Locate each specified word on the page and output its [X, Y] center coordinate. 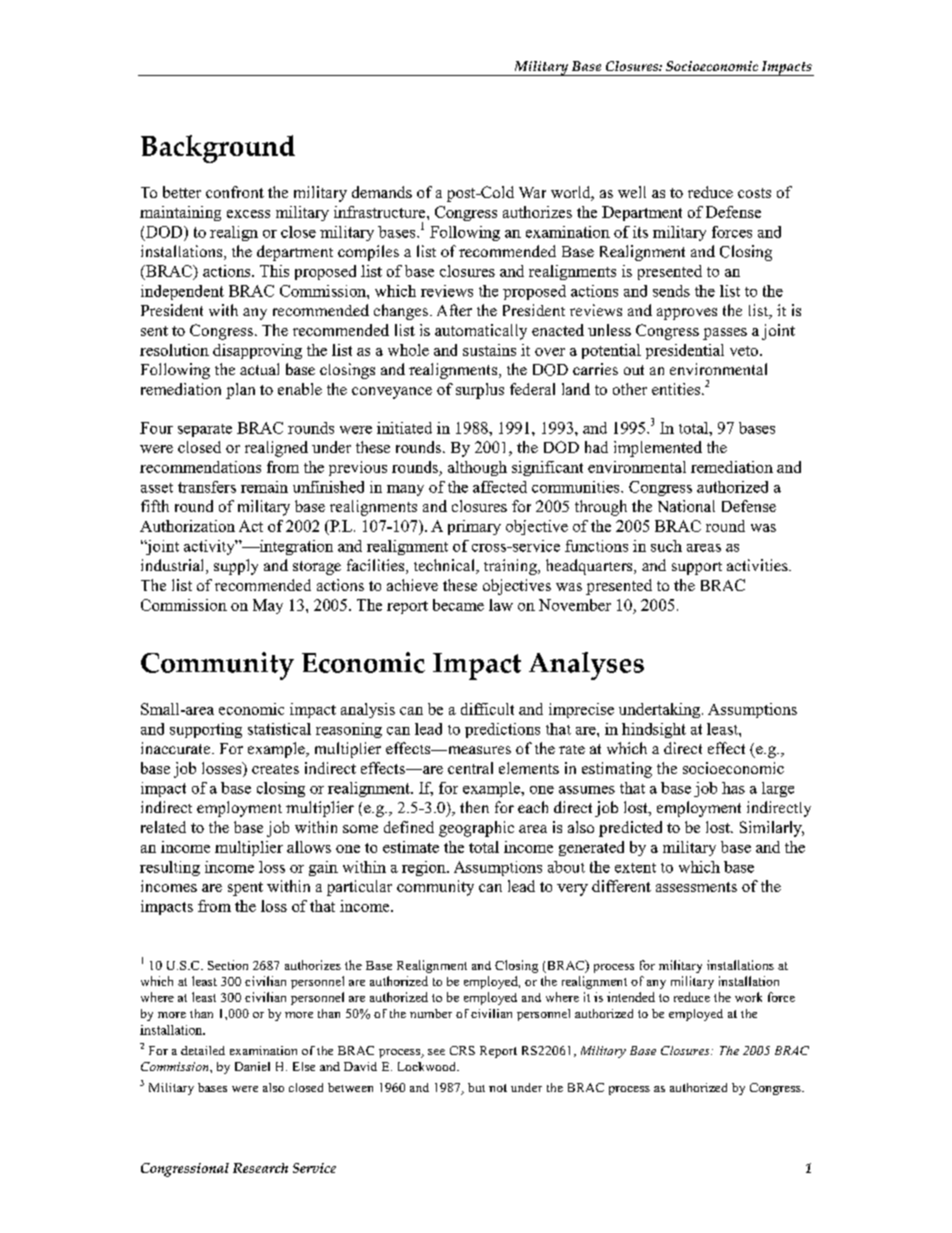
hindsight [654, 730]
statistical [279, 729]
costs [754, 193]
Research [260, 1168]
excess [248, 214]
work [748, 997]
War [532, 192]
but [476, 1087]
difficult [487, 709]
